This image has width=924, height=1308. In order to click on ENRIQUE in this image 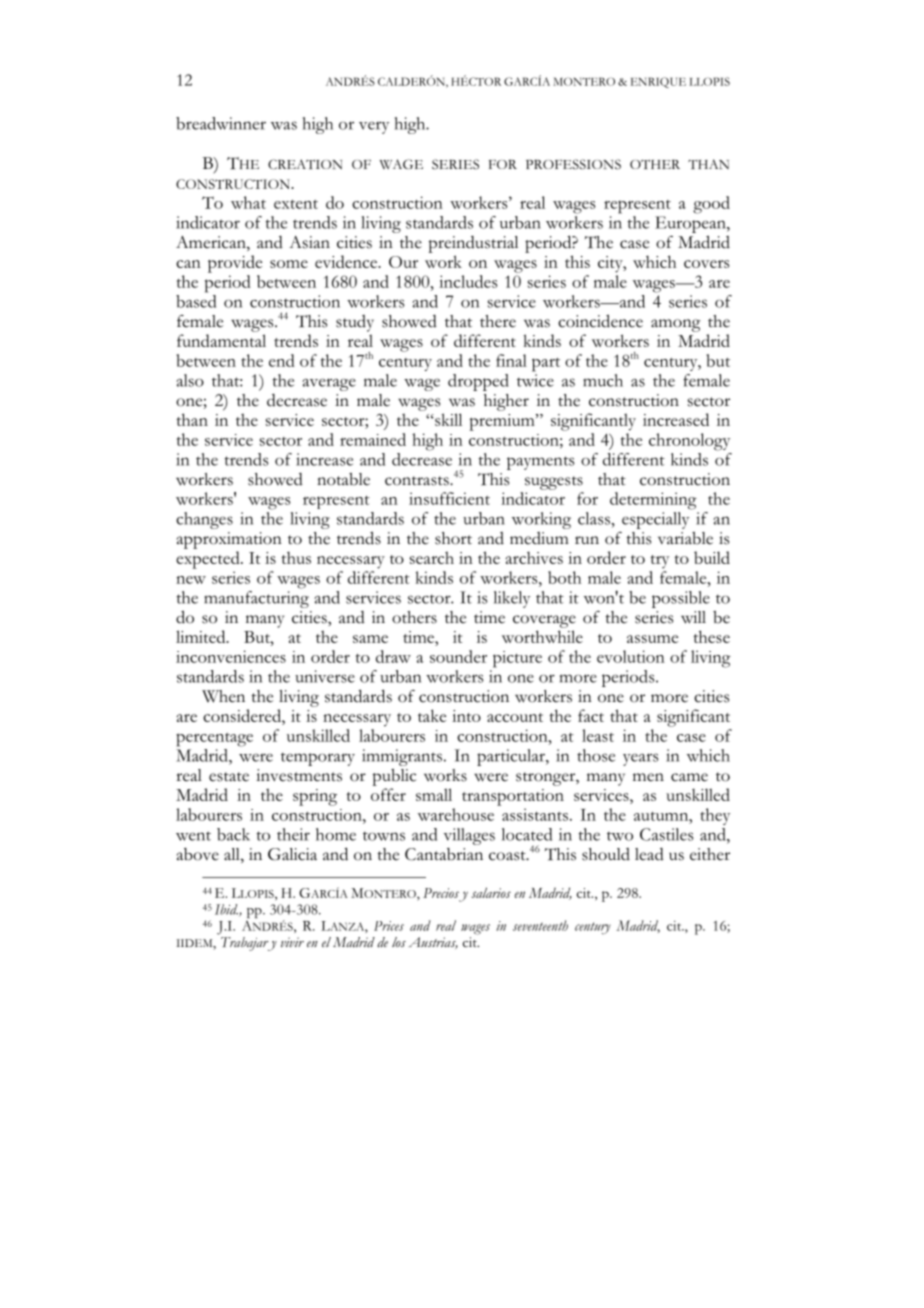, I will do `click(658, 82)`.
